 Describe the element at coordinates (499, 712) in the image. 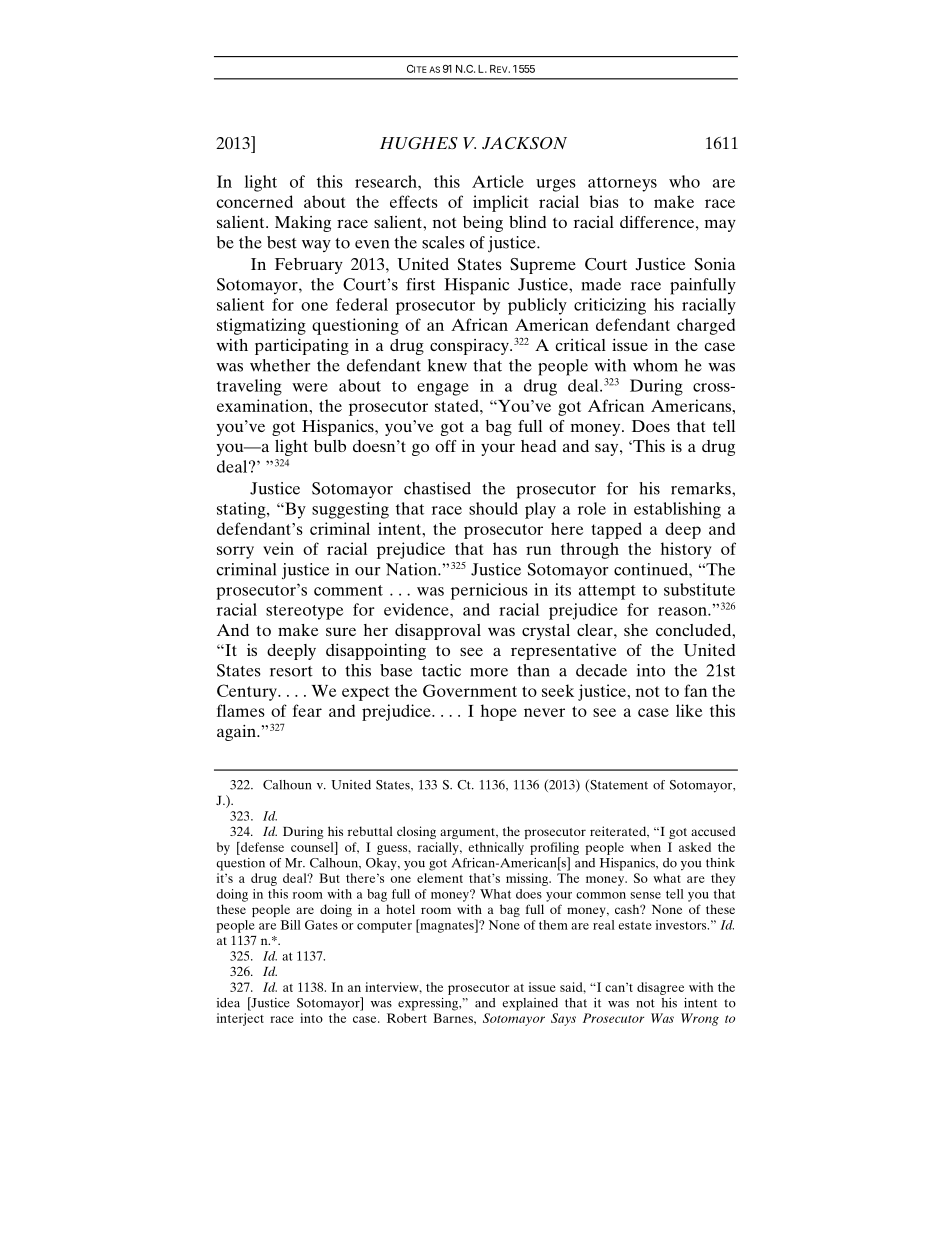

I see `hope` at that location.
